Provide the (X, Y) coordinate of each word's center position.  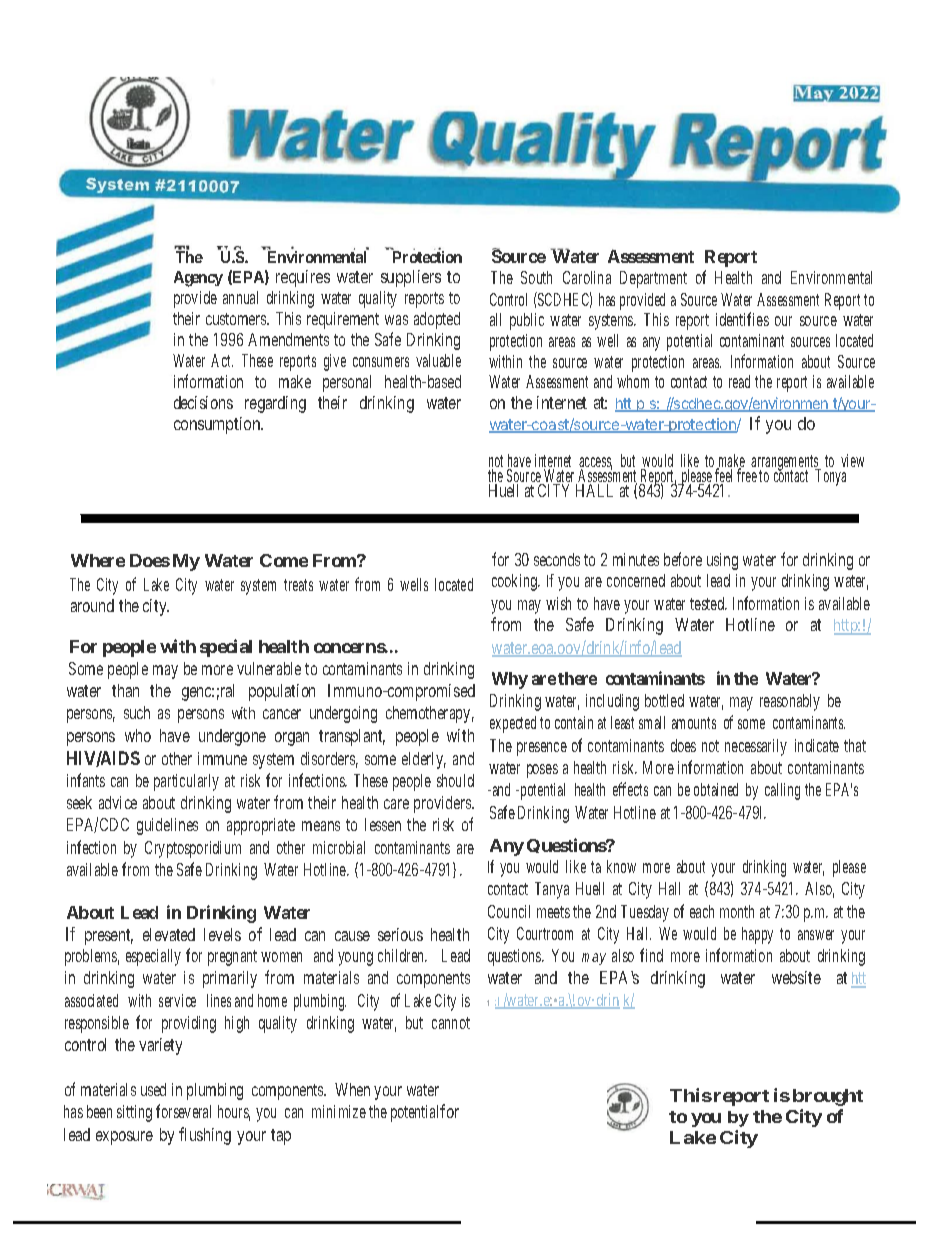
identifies (742, 319)
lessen (383, 824)
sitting (134, 1113)
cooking (515, 582)
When (352, 1089)
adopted (437, 320)
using (722, 561)
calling (782, 791)
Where (98, 560)
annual (240, 297)
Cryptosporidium (193, 849)
